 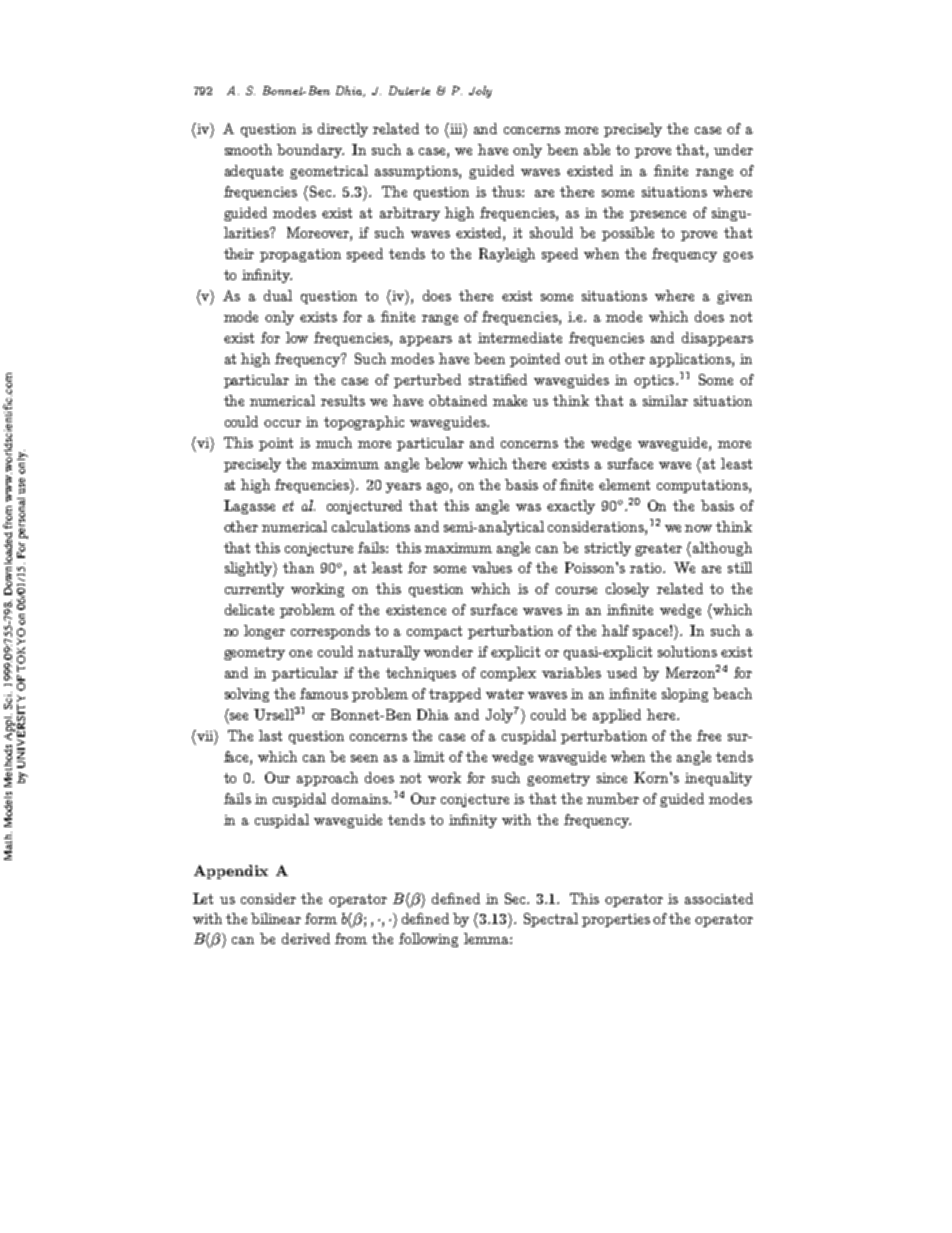 I want to click on similar, so click(x=665, y=400).
